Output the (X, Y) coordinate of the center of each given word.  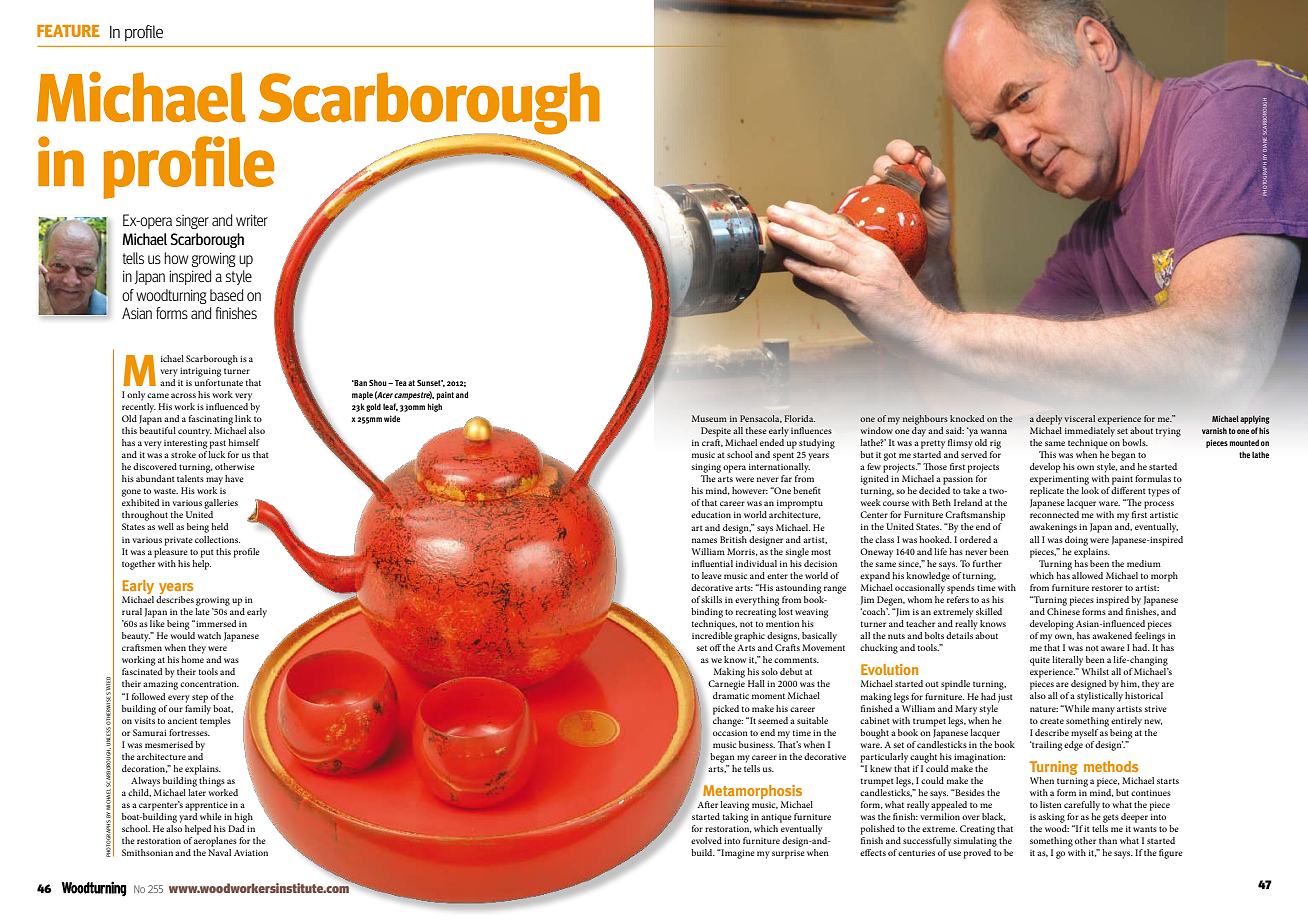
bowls (1135, 442)
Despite (716, 432)
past (218, 444)
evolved (706, 840)
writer (252, 220)
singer (192, 222)
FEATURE (68, 31)
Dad (236, 828)
